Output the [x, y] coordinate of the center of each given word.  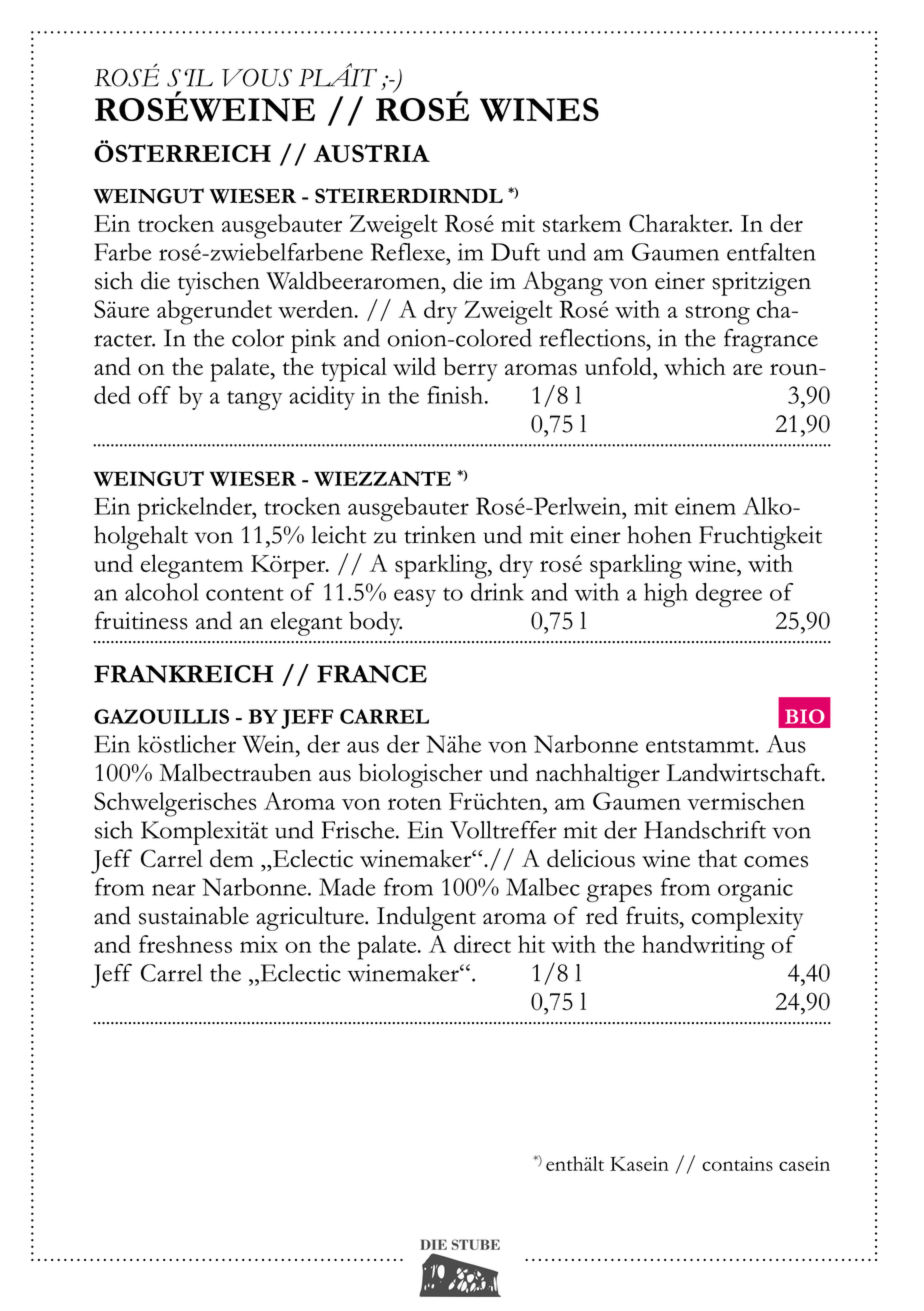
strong [718, 315]
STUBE [476, 1244]
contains [737, 1163]
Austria [372, 153]
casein [804, 1163]
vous [257, 77]
